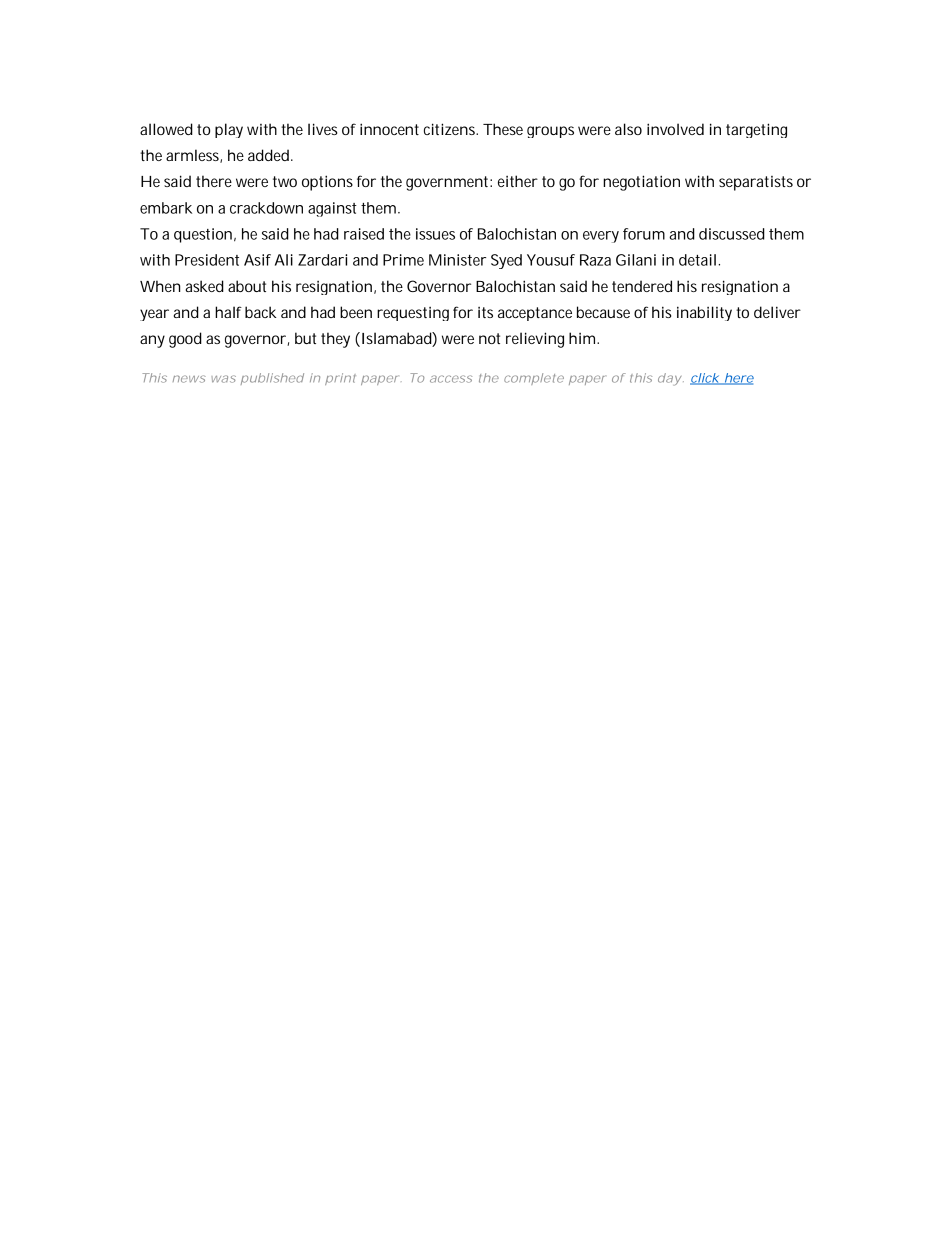 This page has width=952, height=1233. What do you see at coordinates (451, 129) in the page?
I see `citizens` at bounding box center [451, 129].
